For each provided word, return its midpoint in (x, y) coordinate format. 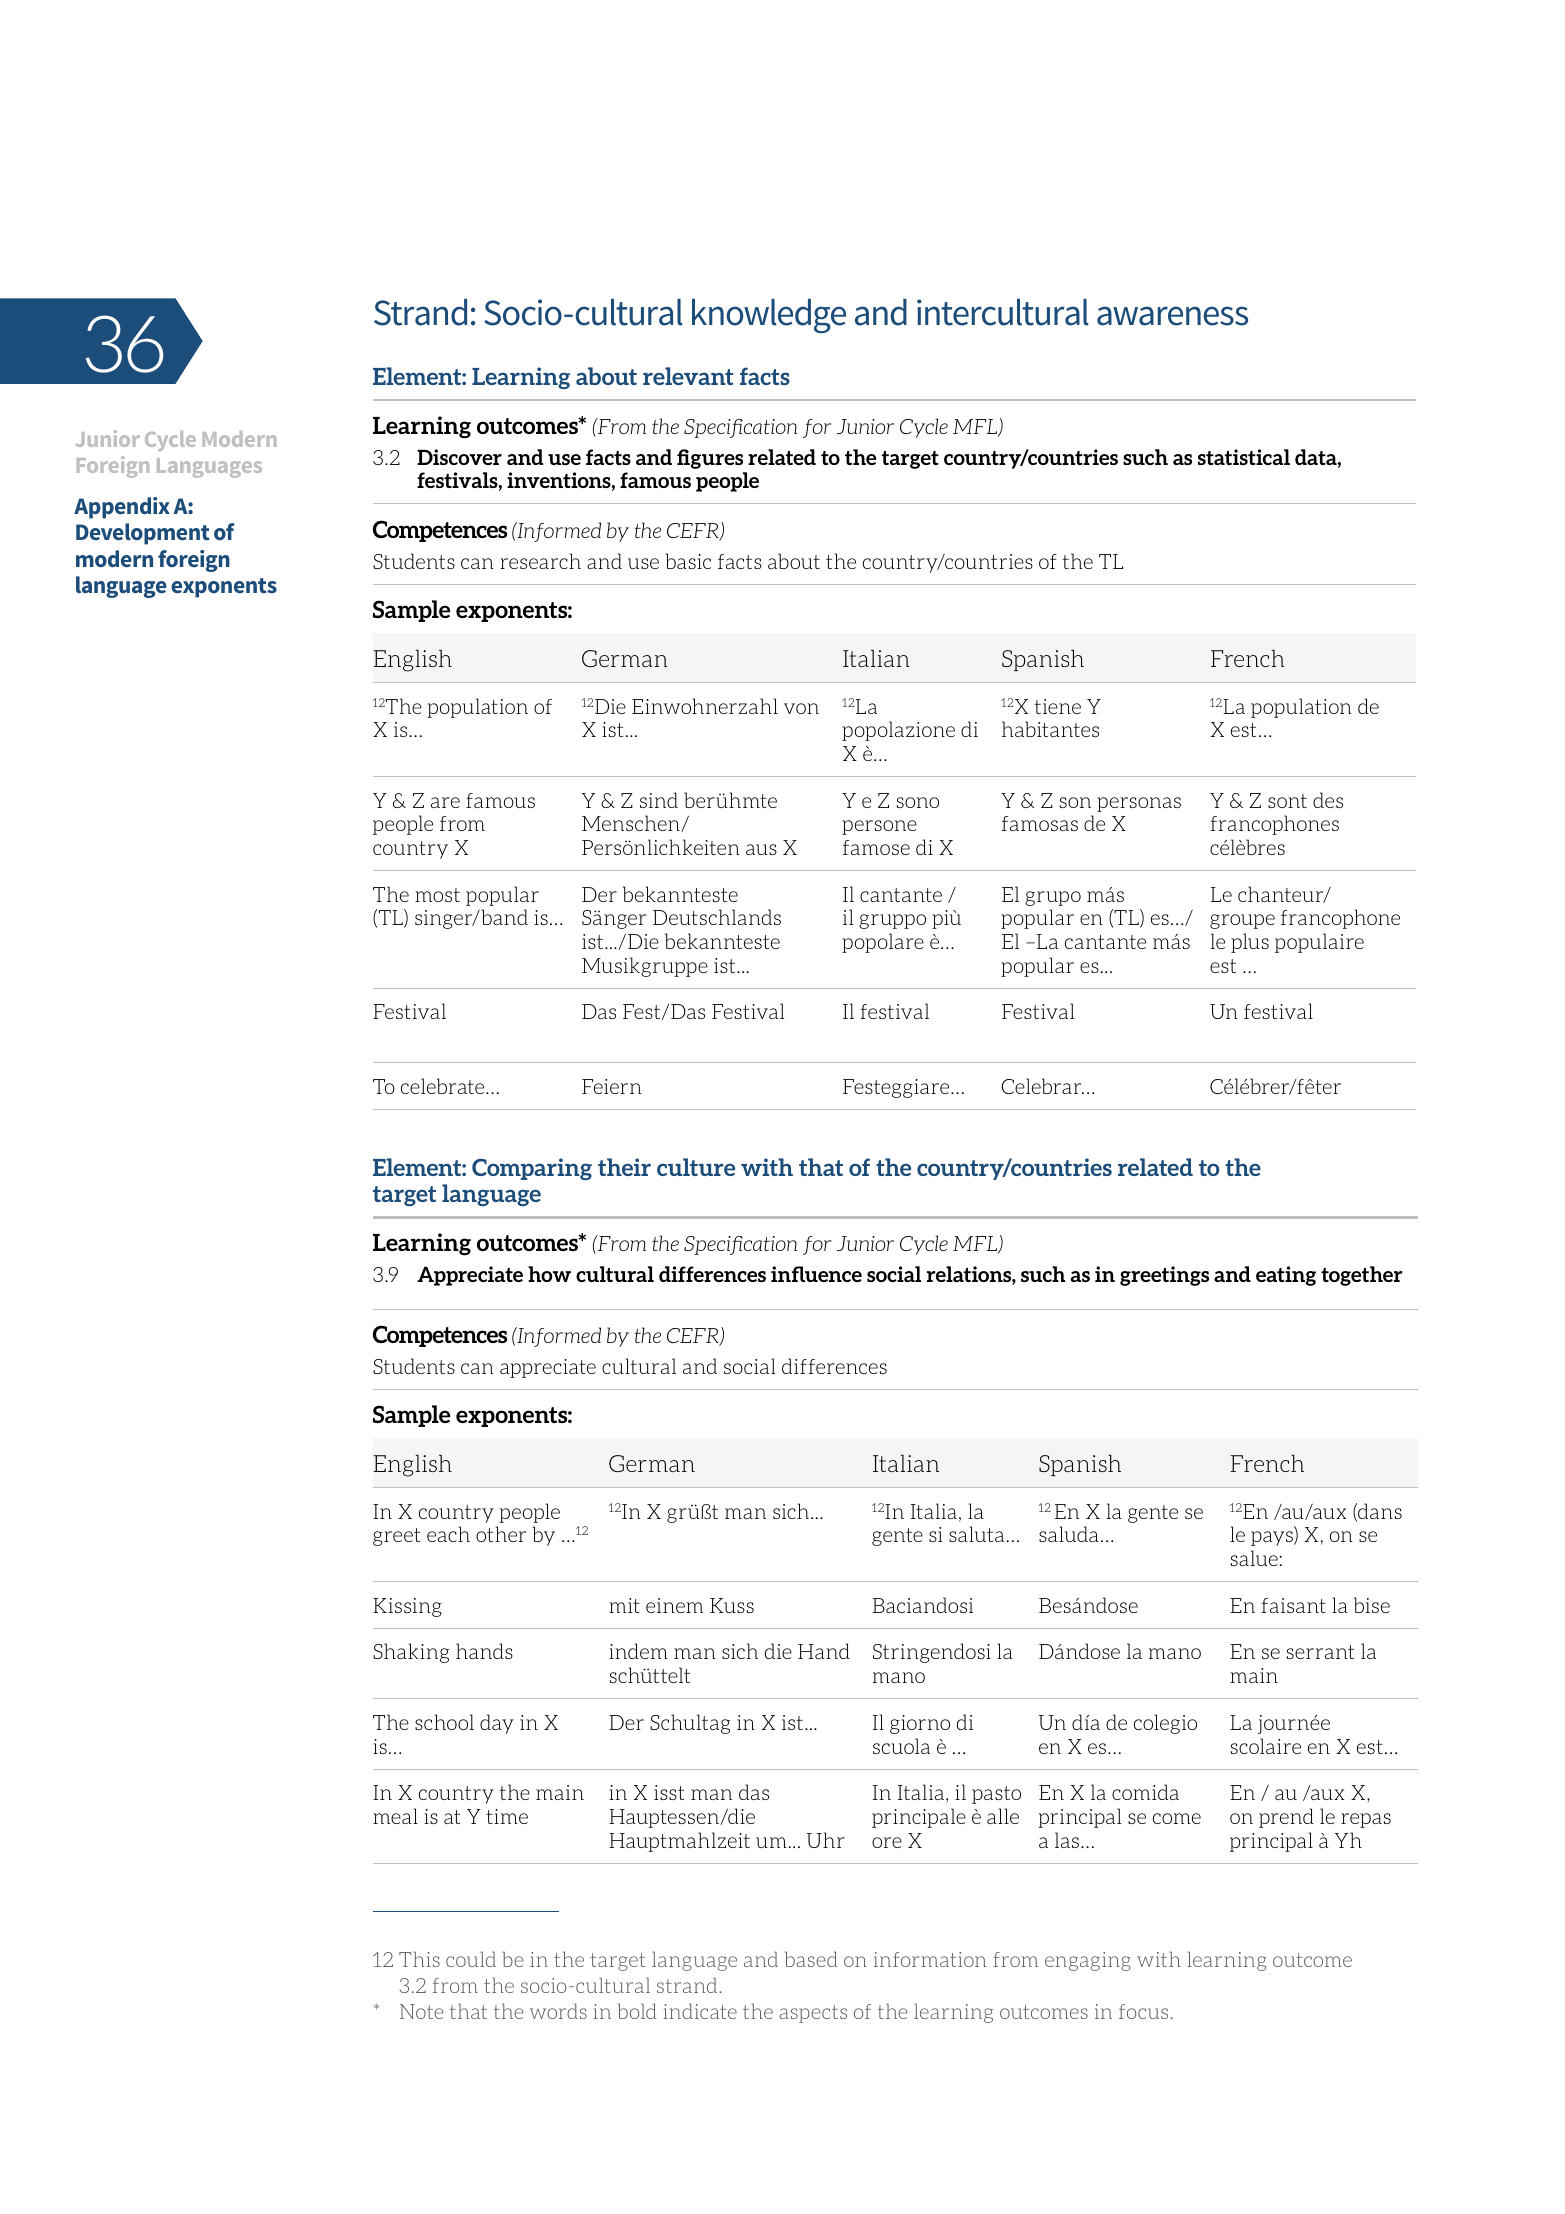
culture (696, 1167)
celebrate (444, 1086)
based (811, 1959)
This (419, 1959)
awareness (1172, 316)
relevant (688, 376)
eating (1286, 1276)
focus (1143, 2011)
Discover (459, 457)
